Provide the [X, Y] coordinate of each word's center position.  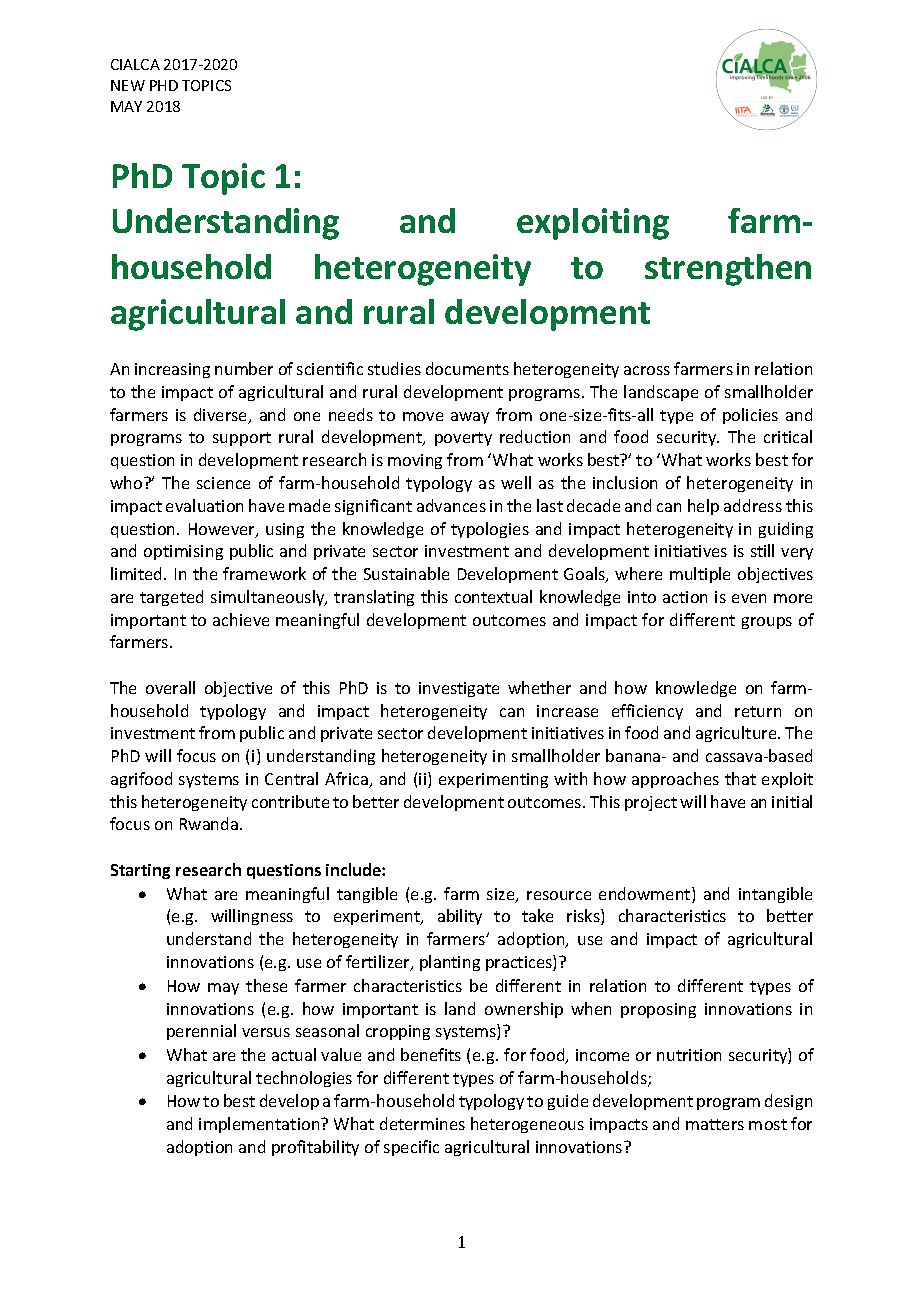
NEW [128, 85]
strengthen [728, 270]
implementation [260, 1125]
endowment [646, 895]
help [703, 507]
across [647, 370]
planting [450, 963]
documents [467, 368]
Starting [140, 871]
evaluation [204, 505]
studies [394, 368]
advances [451, 505]
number [244, 368]
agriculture [737, 734]
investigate [459, 689]
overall [170, 687]
